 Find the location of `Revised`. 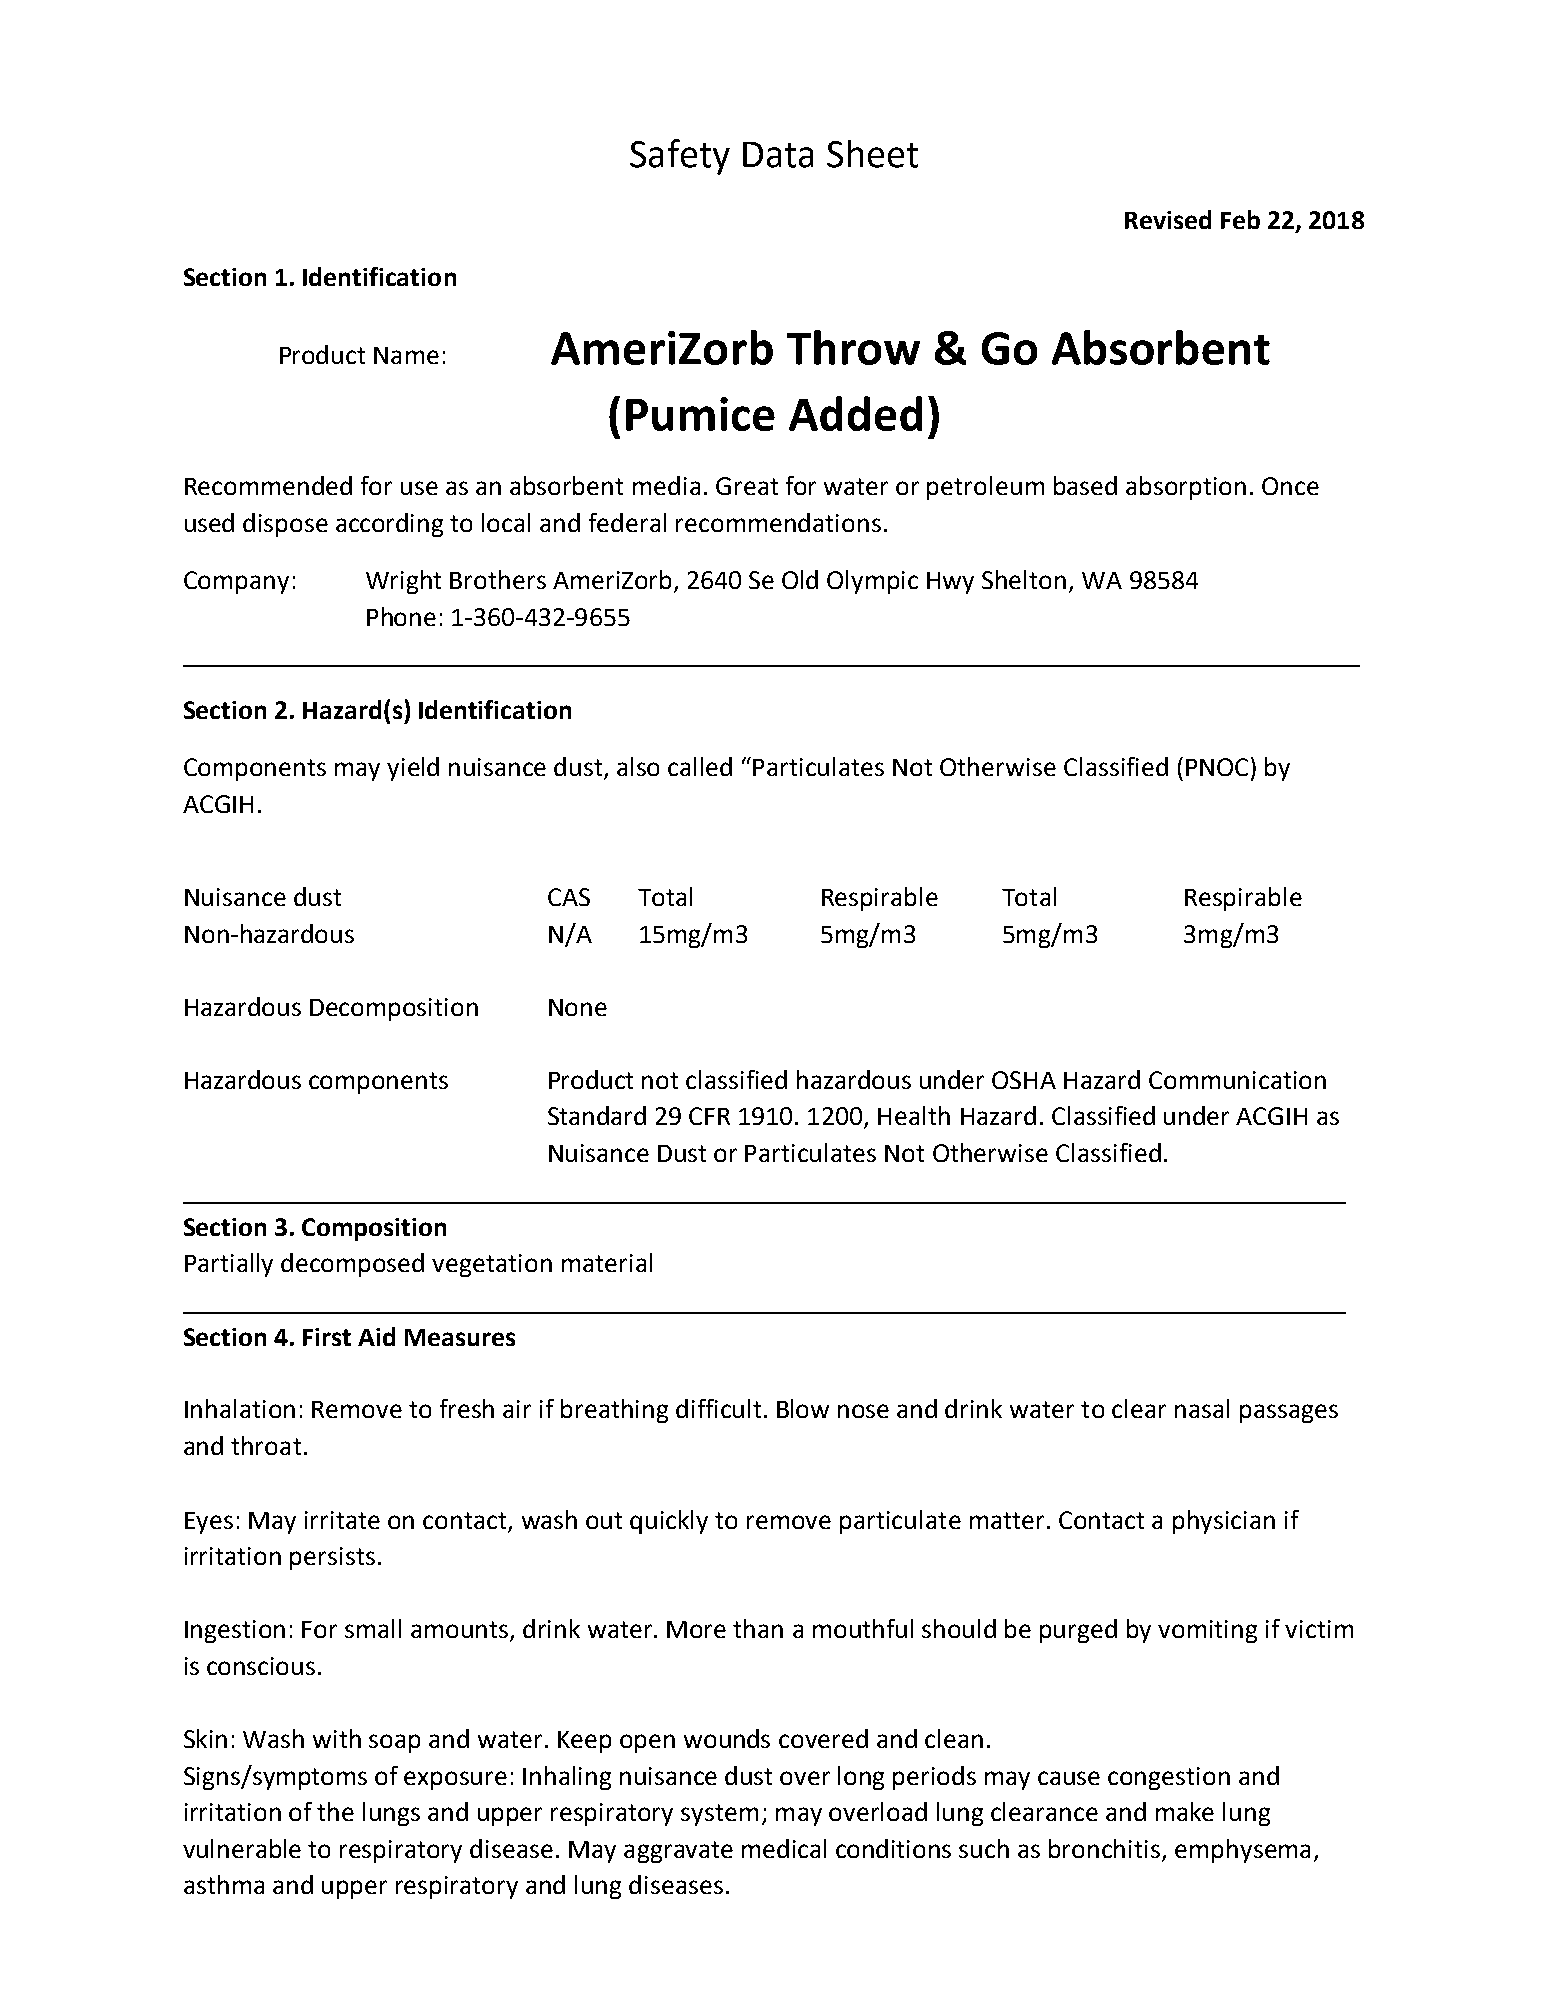

Revised is located at coordinates (1168, 219).
